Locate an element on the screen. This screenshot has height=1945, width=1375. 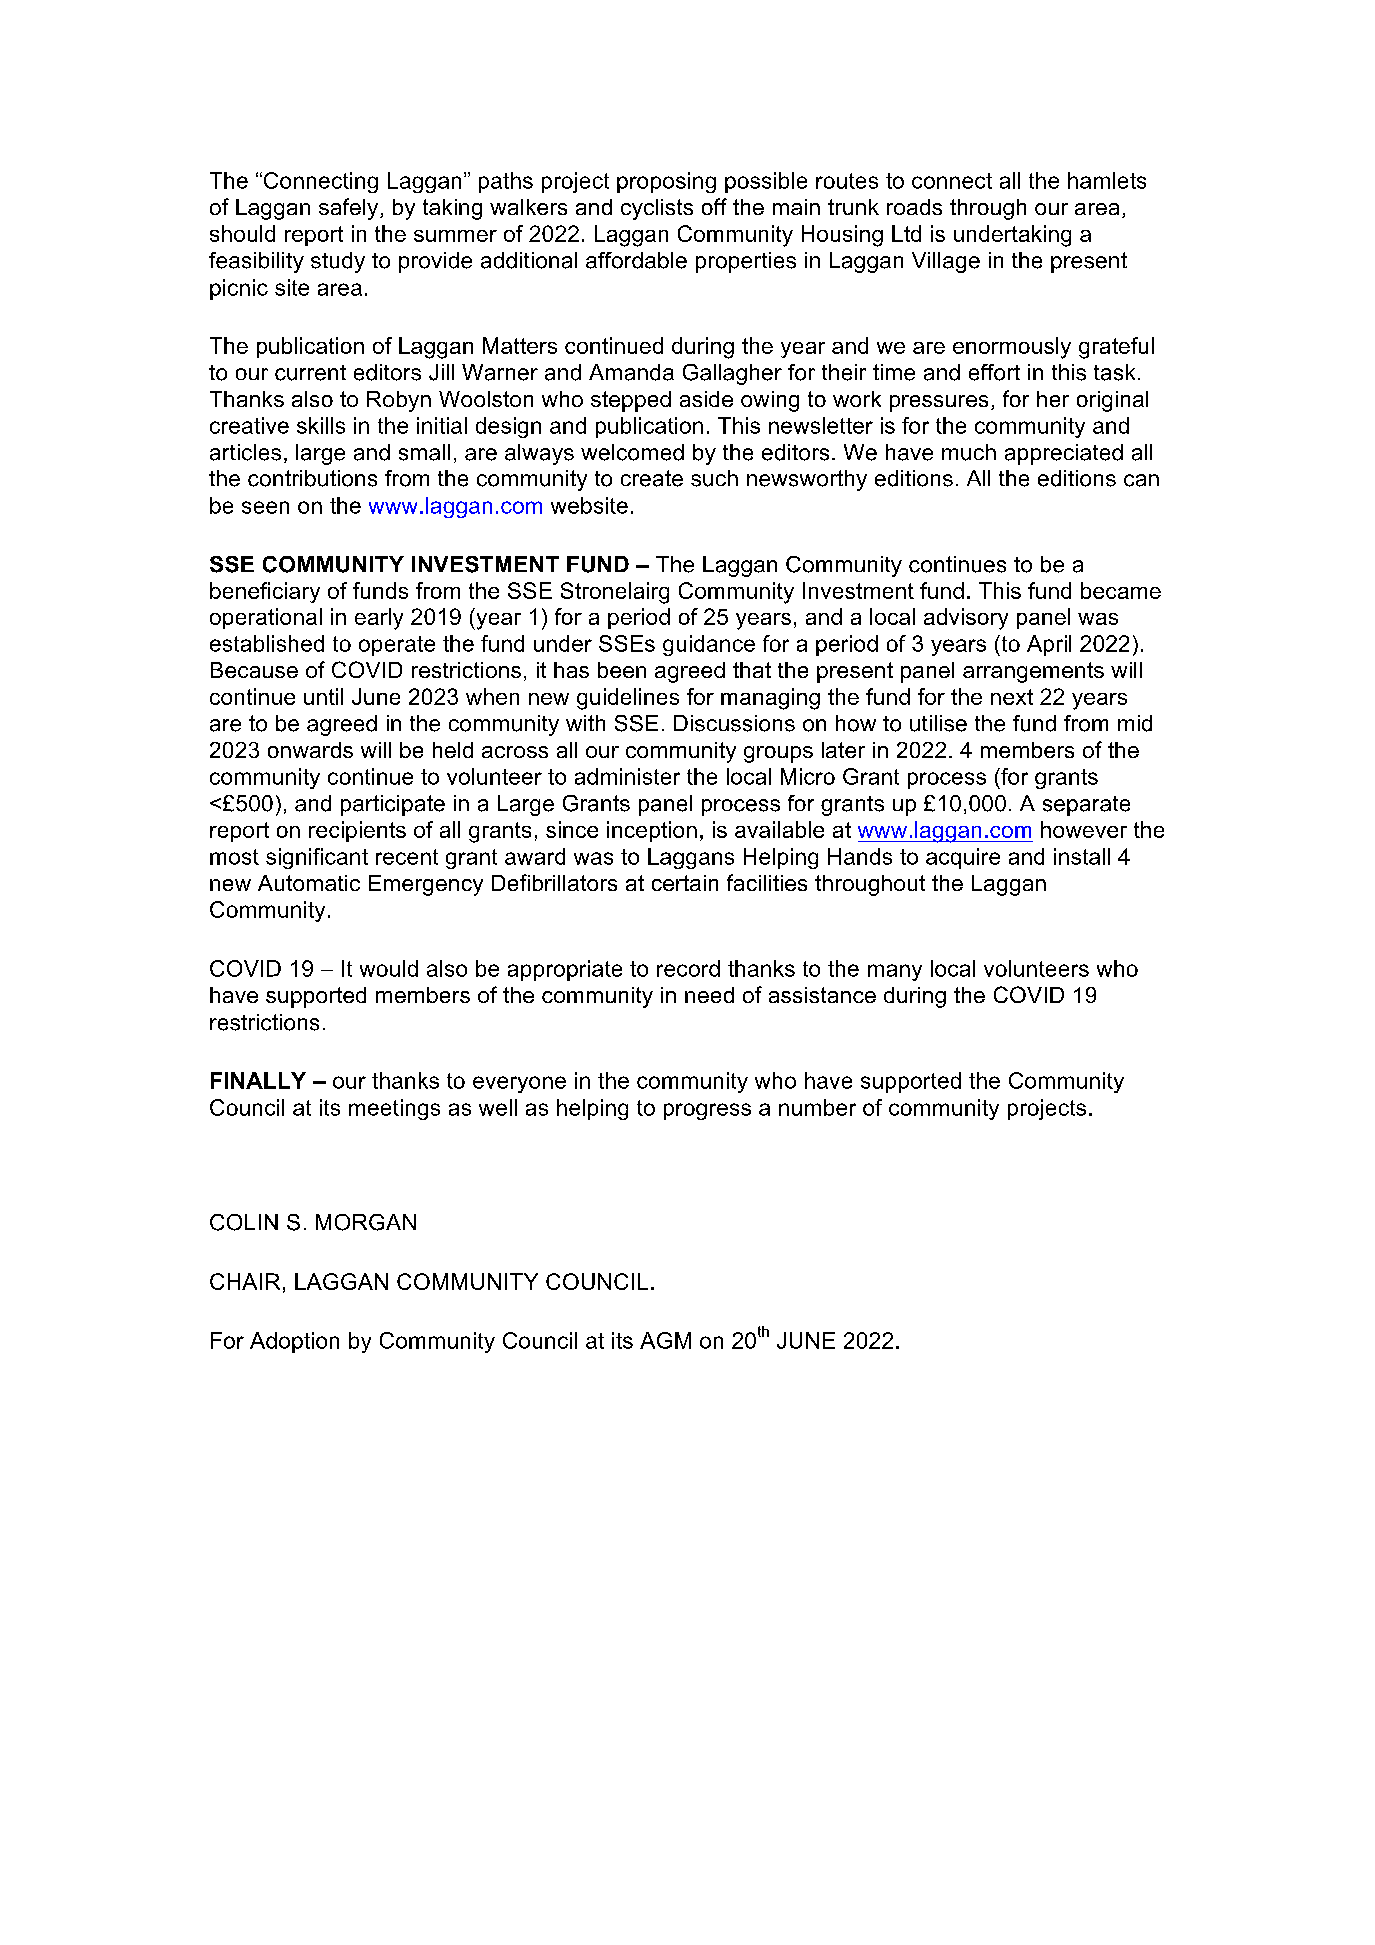
cyclists is located at coordinates (657, 209).
